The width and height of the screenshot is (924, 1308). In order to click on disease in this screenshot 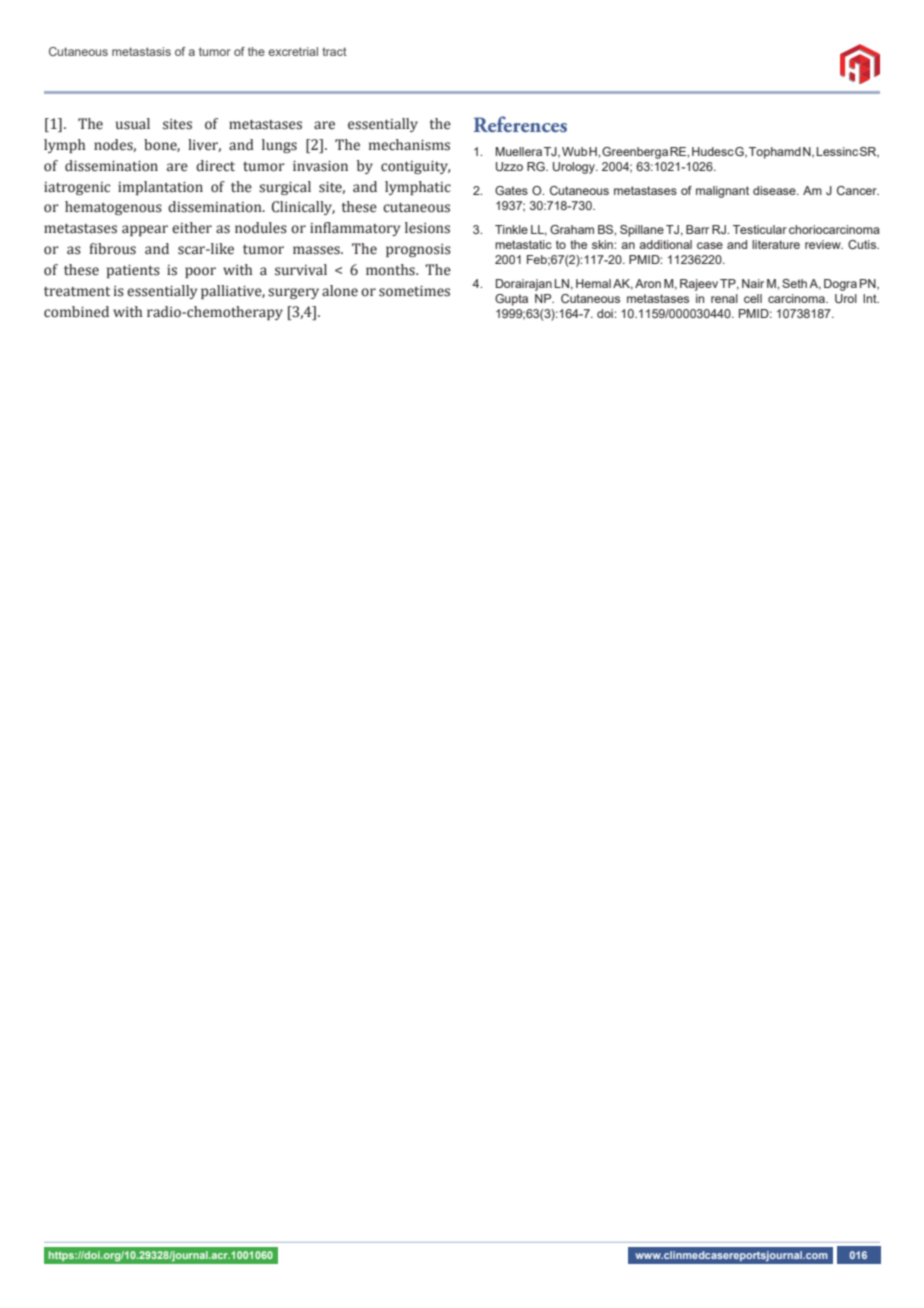, I will do `click(775, 190)`.
